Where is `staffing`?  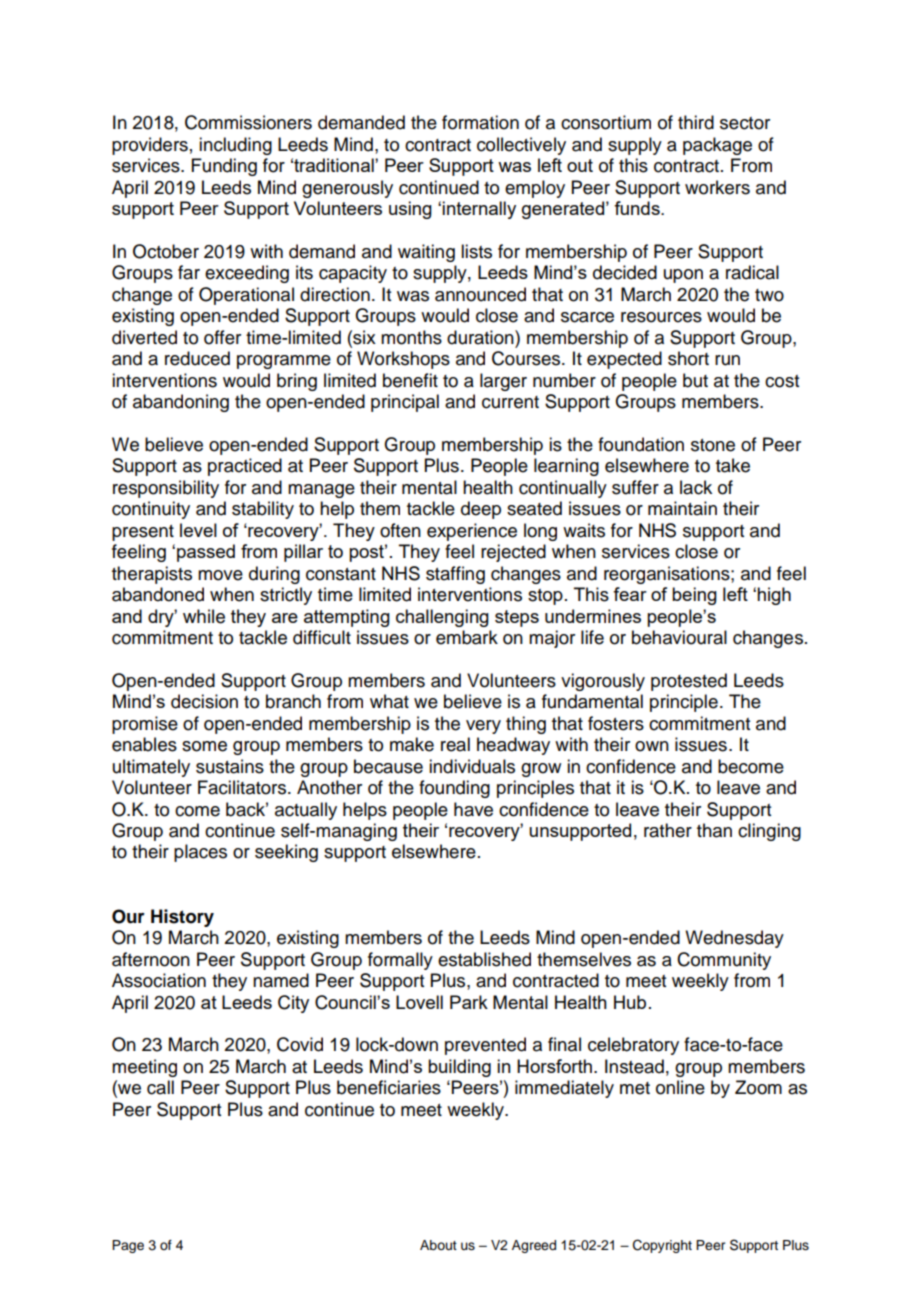
staffing is located at coordinates (455, 575).
